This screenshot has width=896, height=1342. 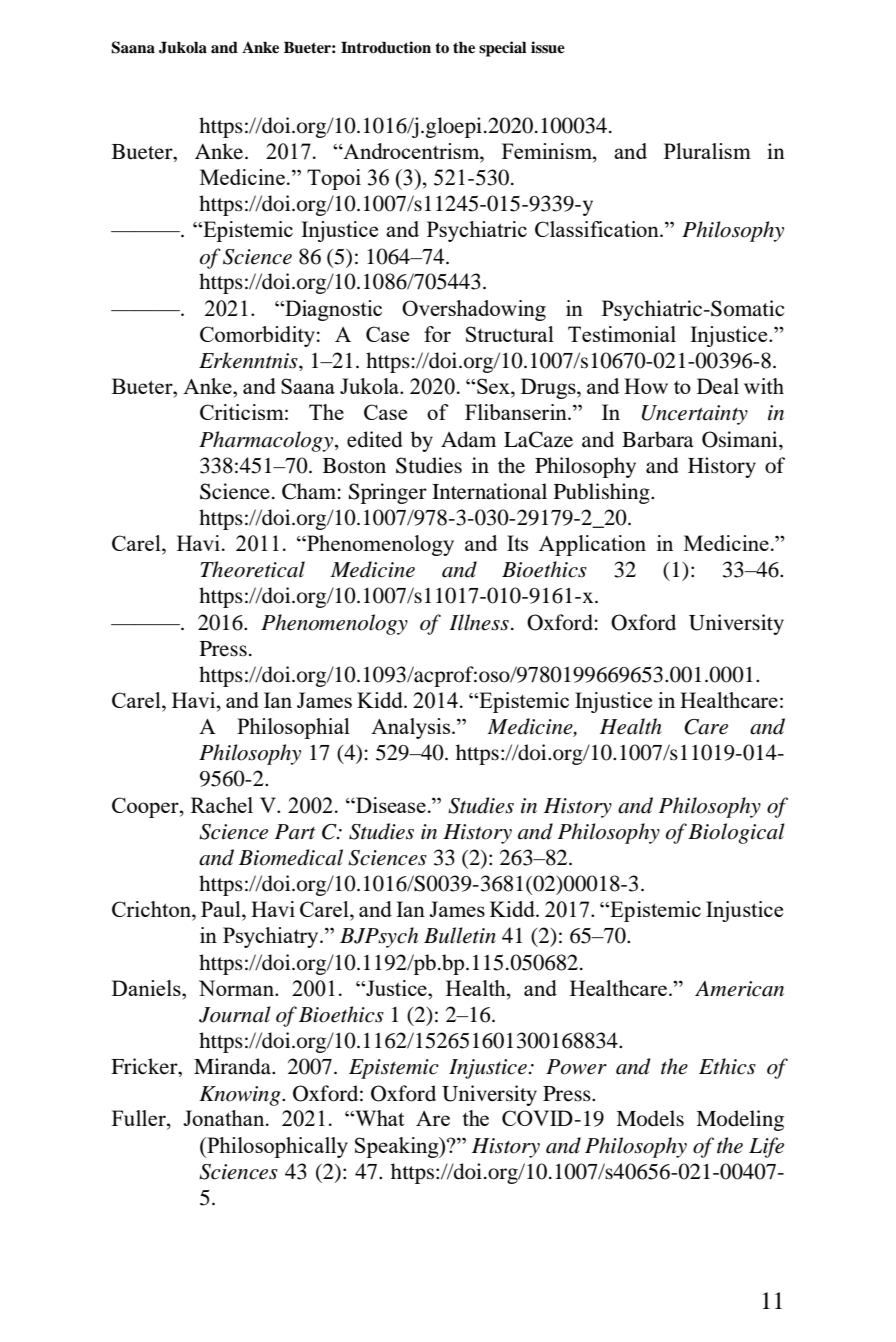 What do you see at coordinates (225, 1118) in the screenshot?
I see `Jonathan` at bounding box center [225, 1118].
